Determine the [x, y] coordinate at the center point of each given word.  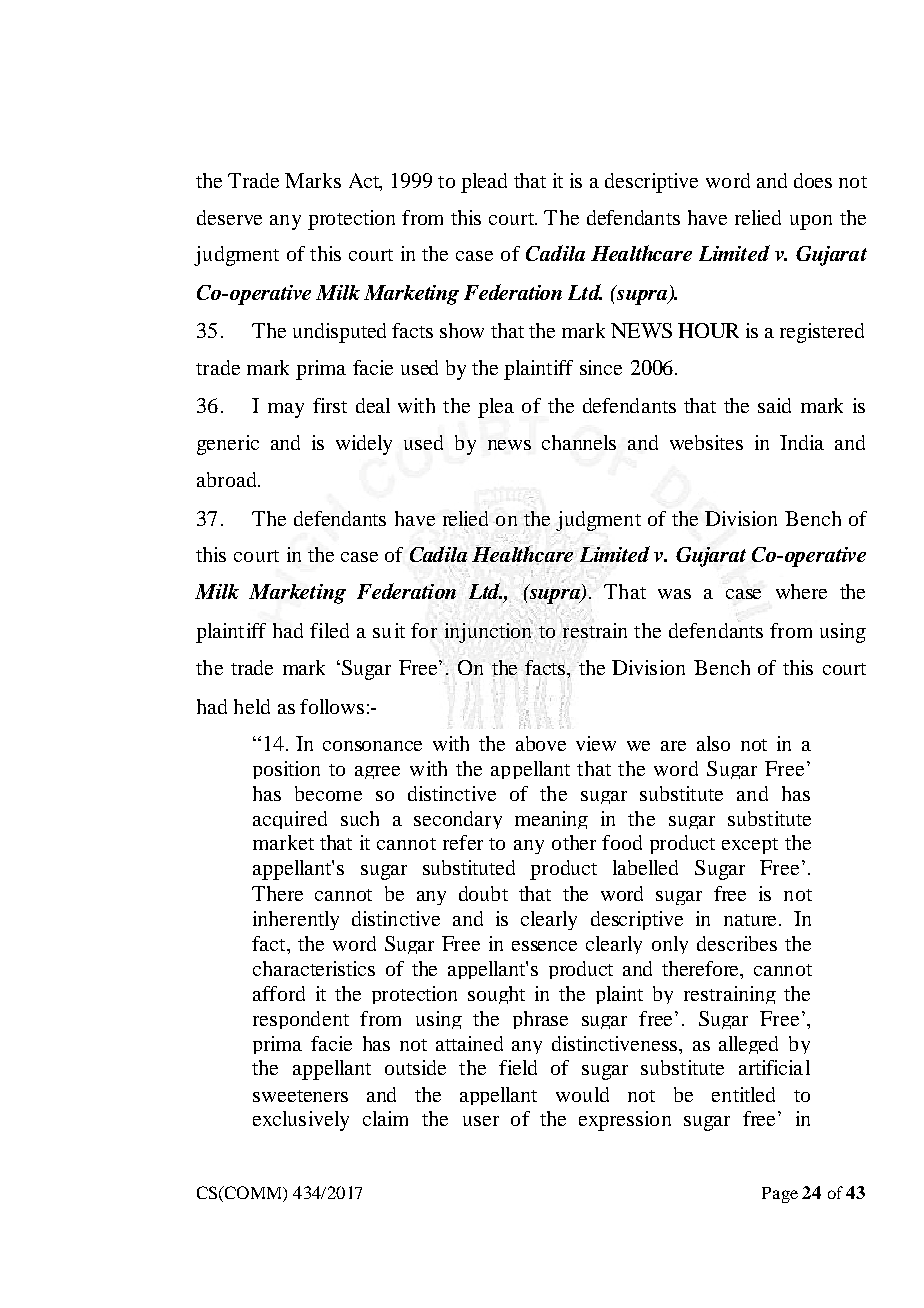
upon [811, 222]
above [541, 743]
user [481, 1121]
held [252, 706]
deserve [229, 217]
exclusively [301, 1121]
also [713, 743]
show [462, 330]
